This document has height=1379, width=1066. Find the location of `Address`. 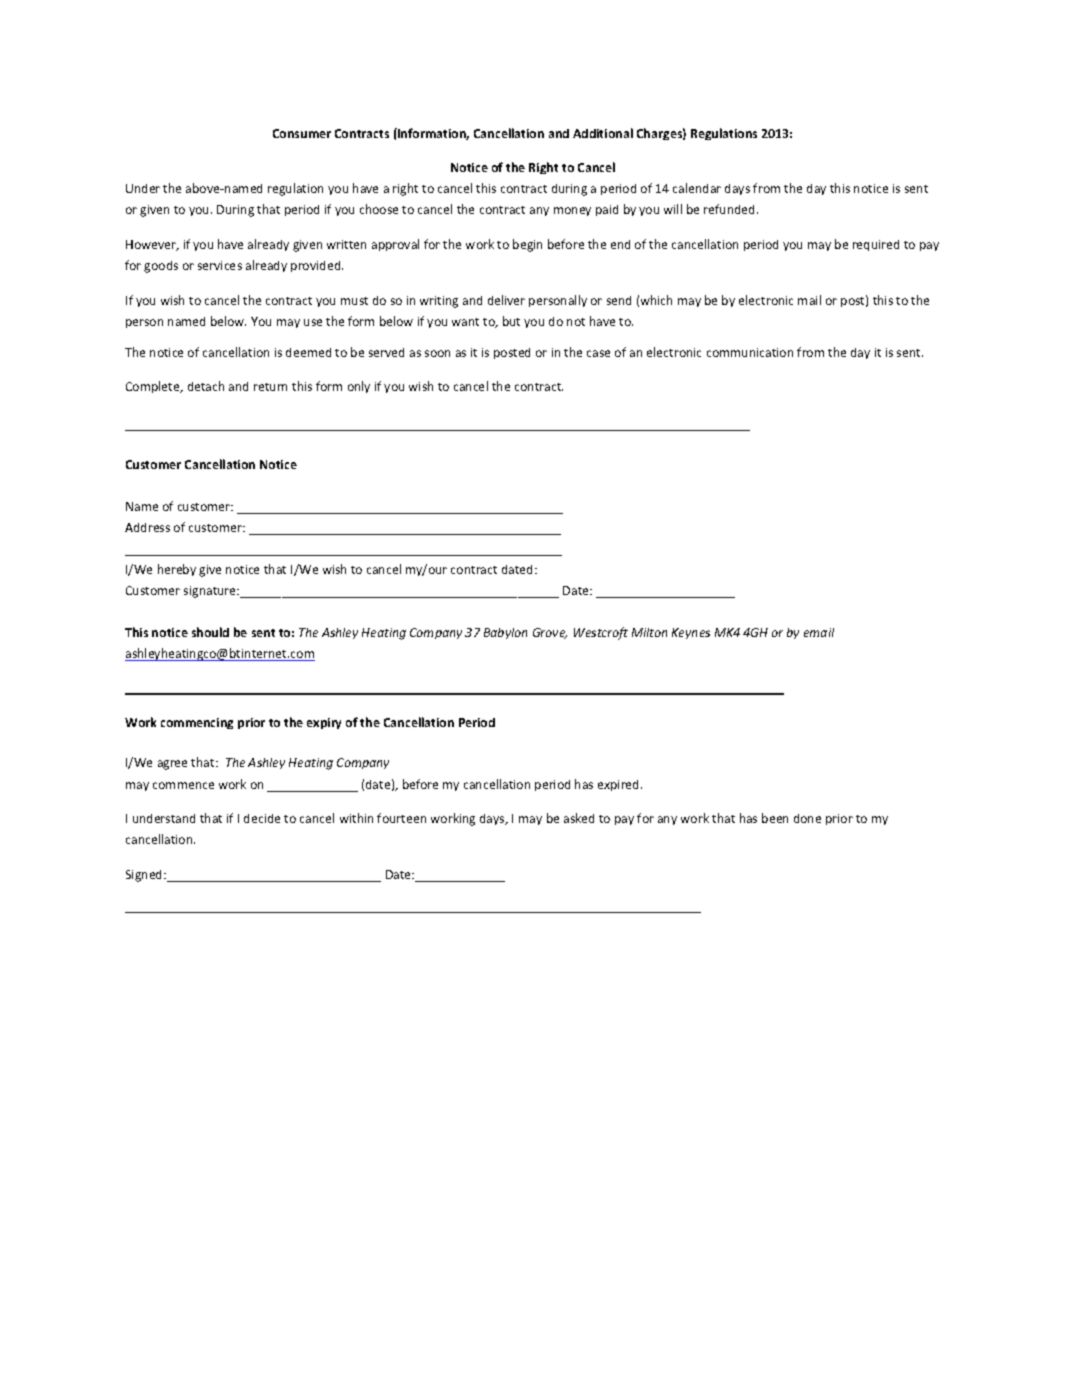

Address is located at coordinates (147, 527).
